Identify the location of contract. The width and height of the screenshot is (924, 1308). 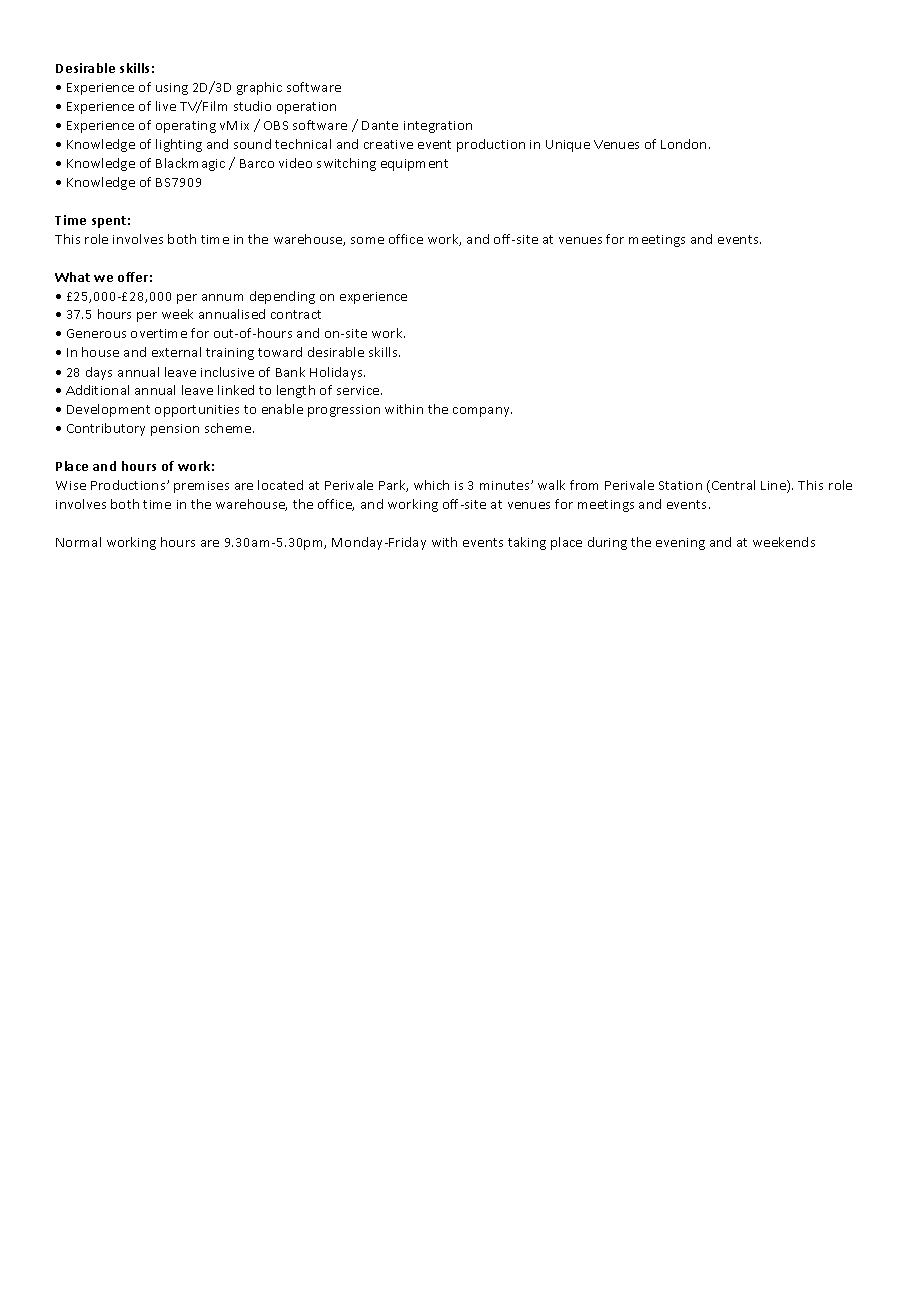
(296, 314).
